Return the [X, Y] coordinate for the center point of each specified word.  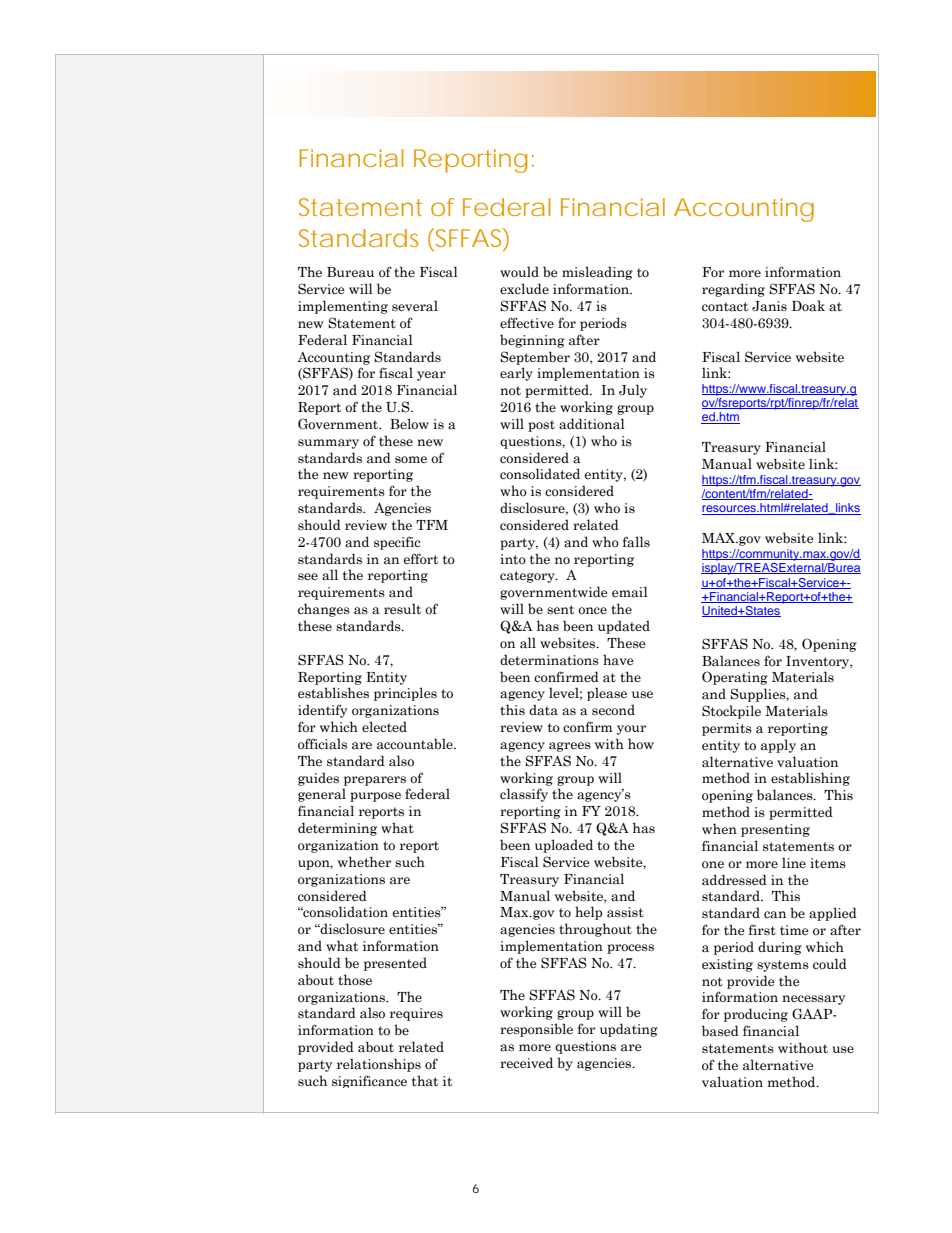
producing [756, 1015]
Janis [769, 306]
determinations [549, 660]
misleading [597, 273]
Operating [735, 678]
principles [405, 694]
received [526, 1063]
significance [369, 1081]
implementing [343, 307]
